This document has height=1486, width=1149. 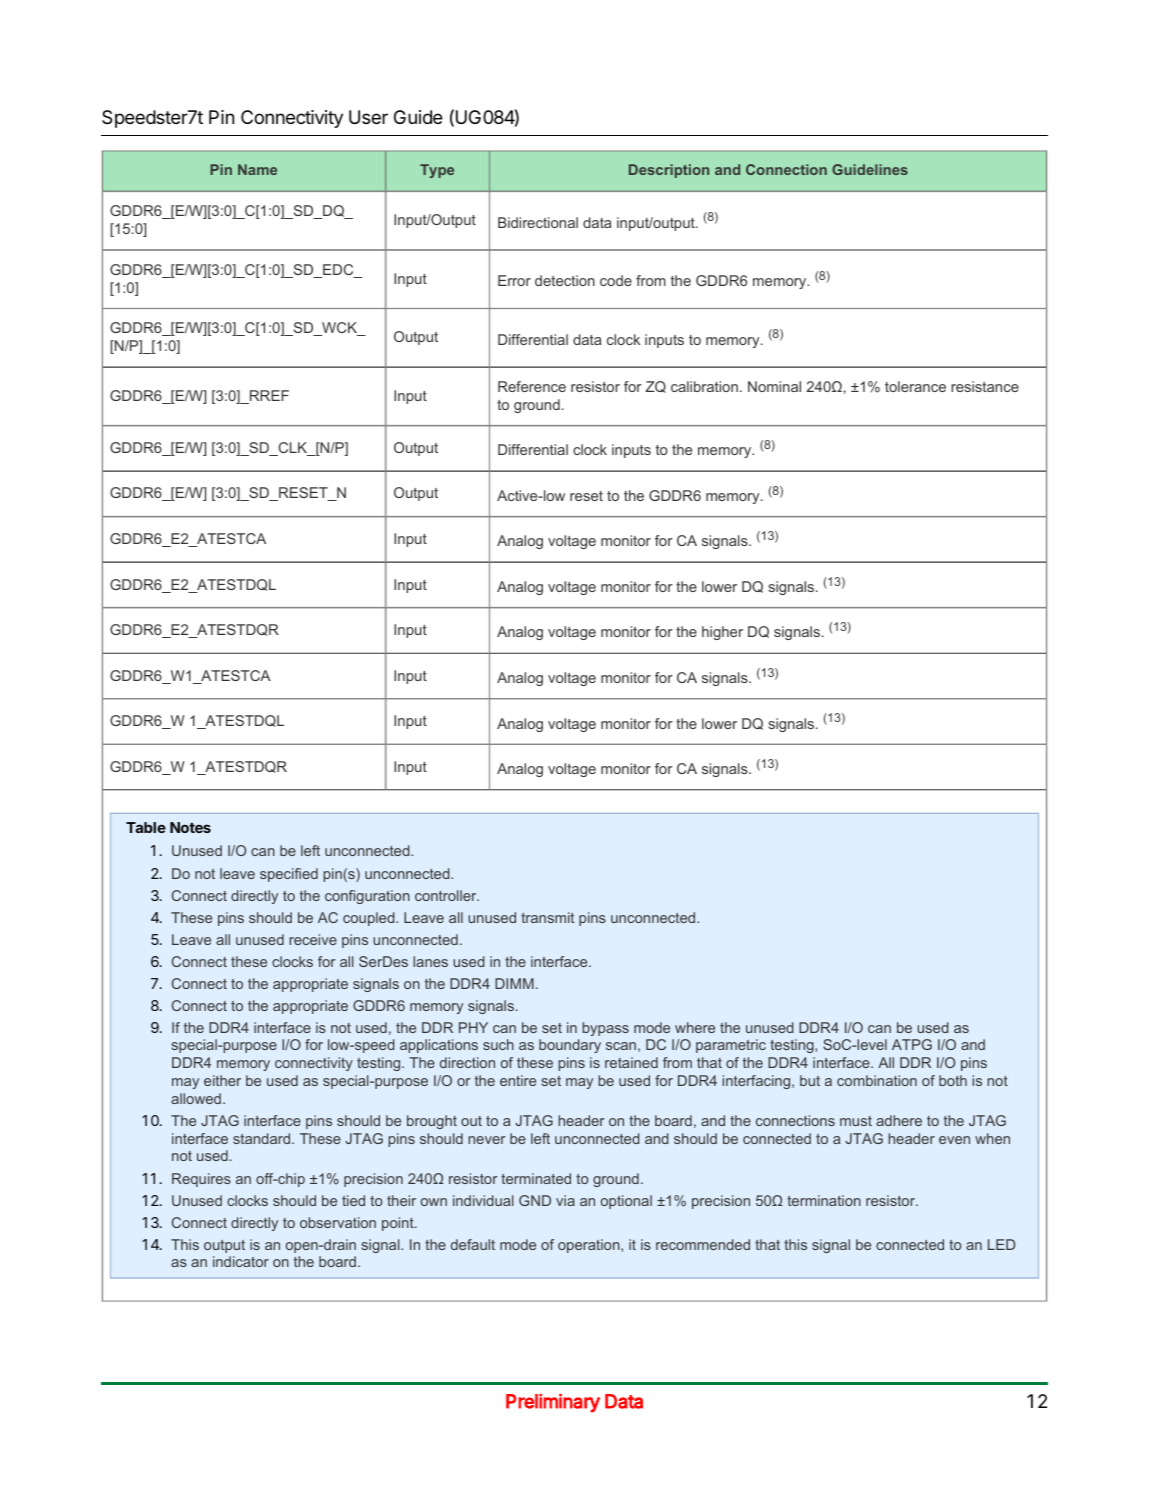 I want to click on tolerance, so click(x=915, y=386).
